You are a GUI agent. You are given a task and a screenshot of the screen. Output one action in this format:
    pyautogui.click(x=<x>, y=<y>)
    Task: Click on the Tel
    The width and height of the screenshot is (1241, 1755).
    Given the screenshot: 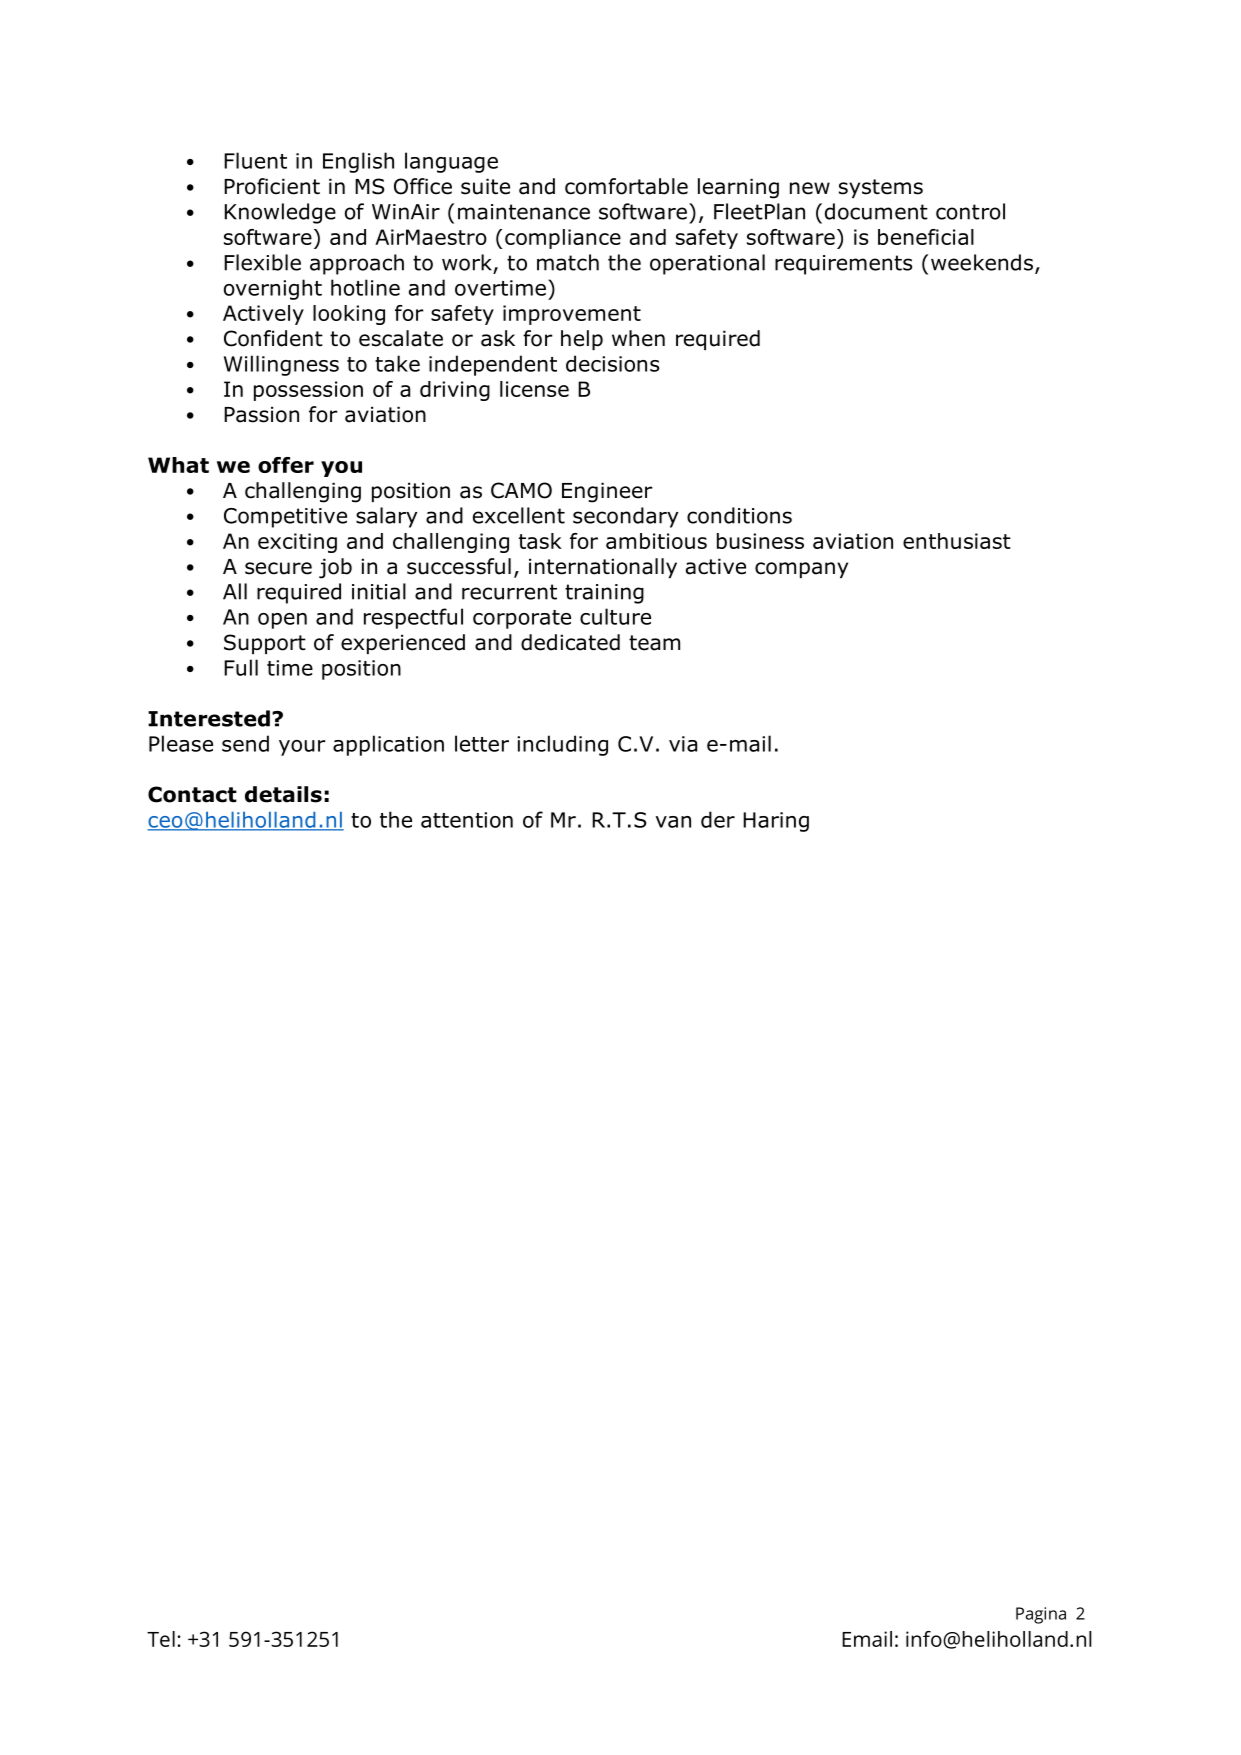 What is the action you would take?
    pyautogui.click(x=161, y=1639)
